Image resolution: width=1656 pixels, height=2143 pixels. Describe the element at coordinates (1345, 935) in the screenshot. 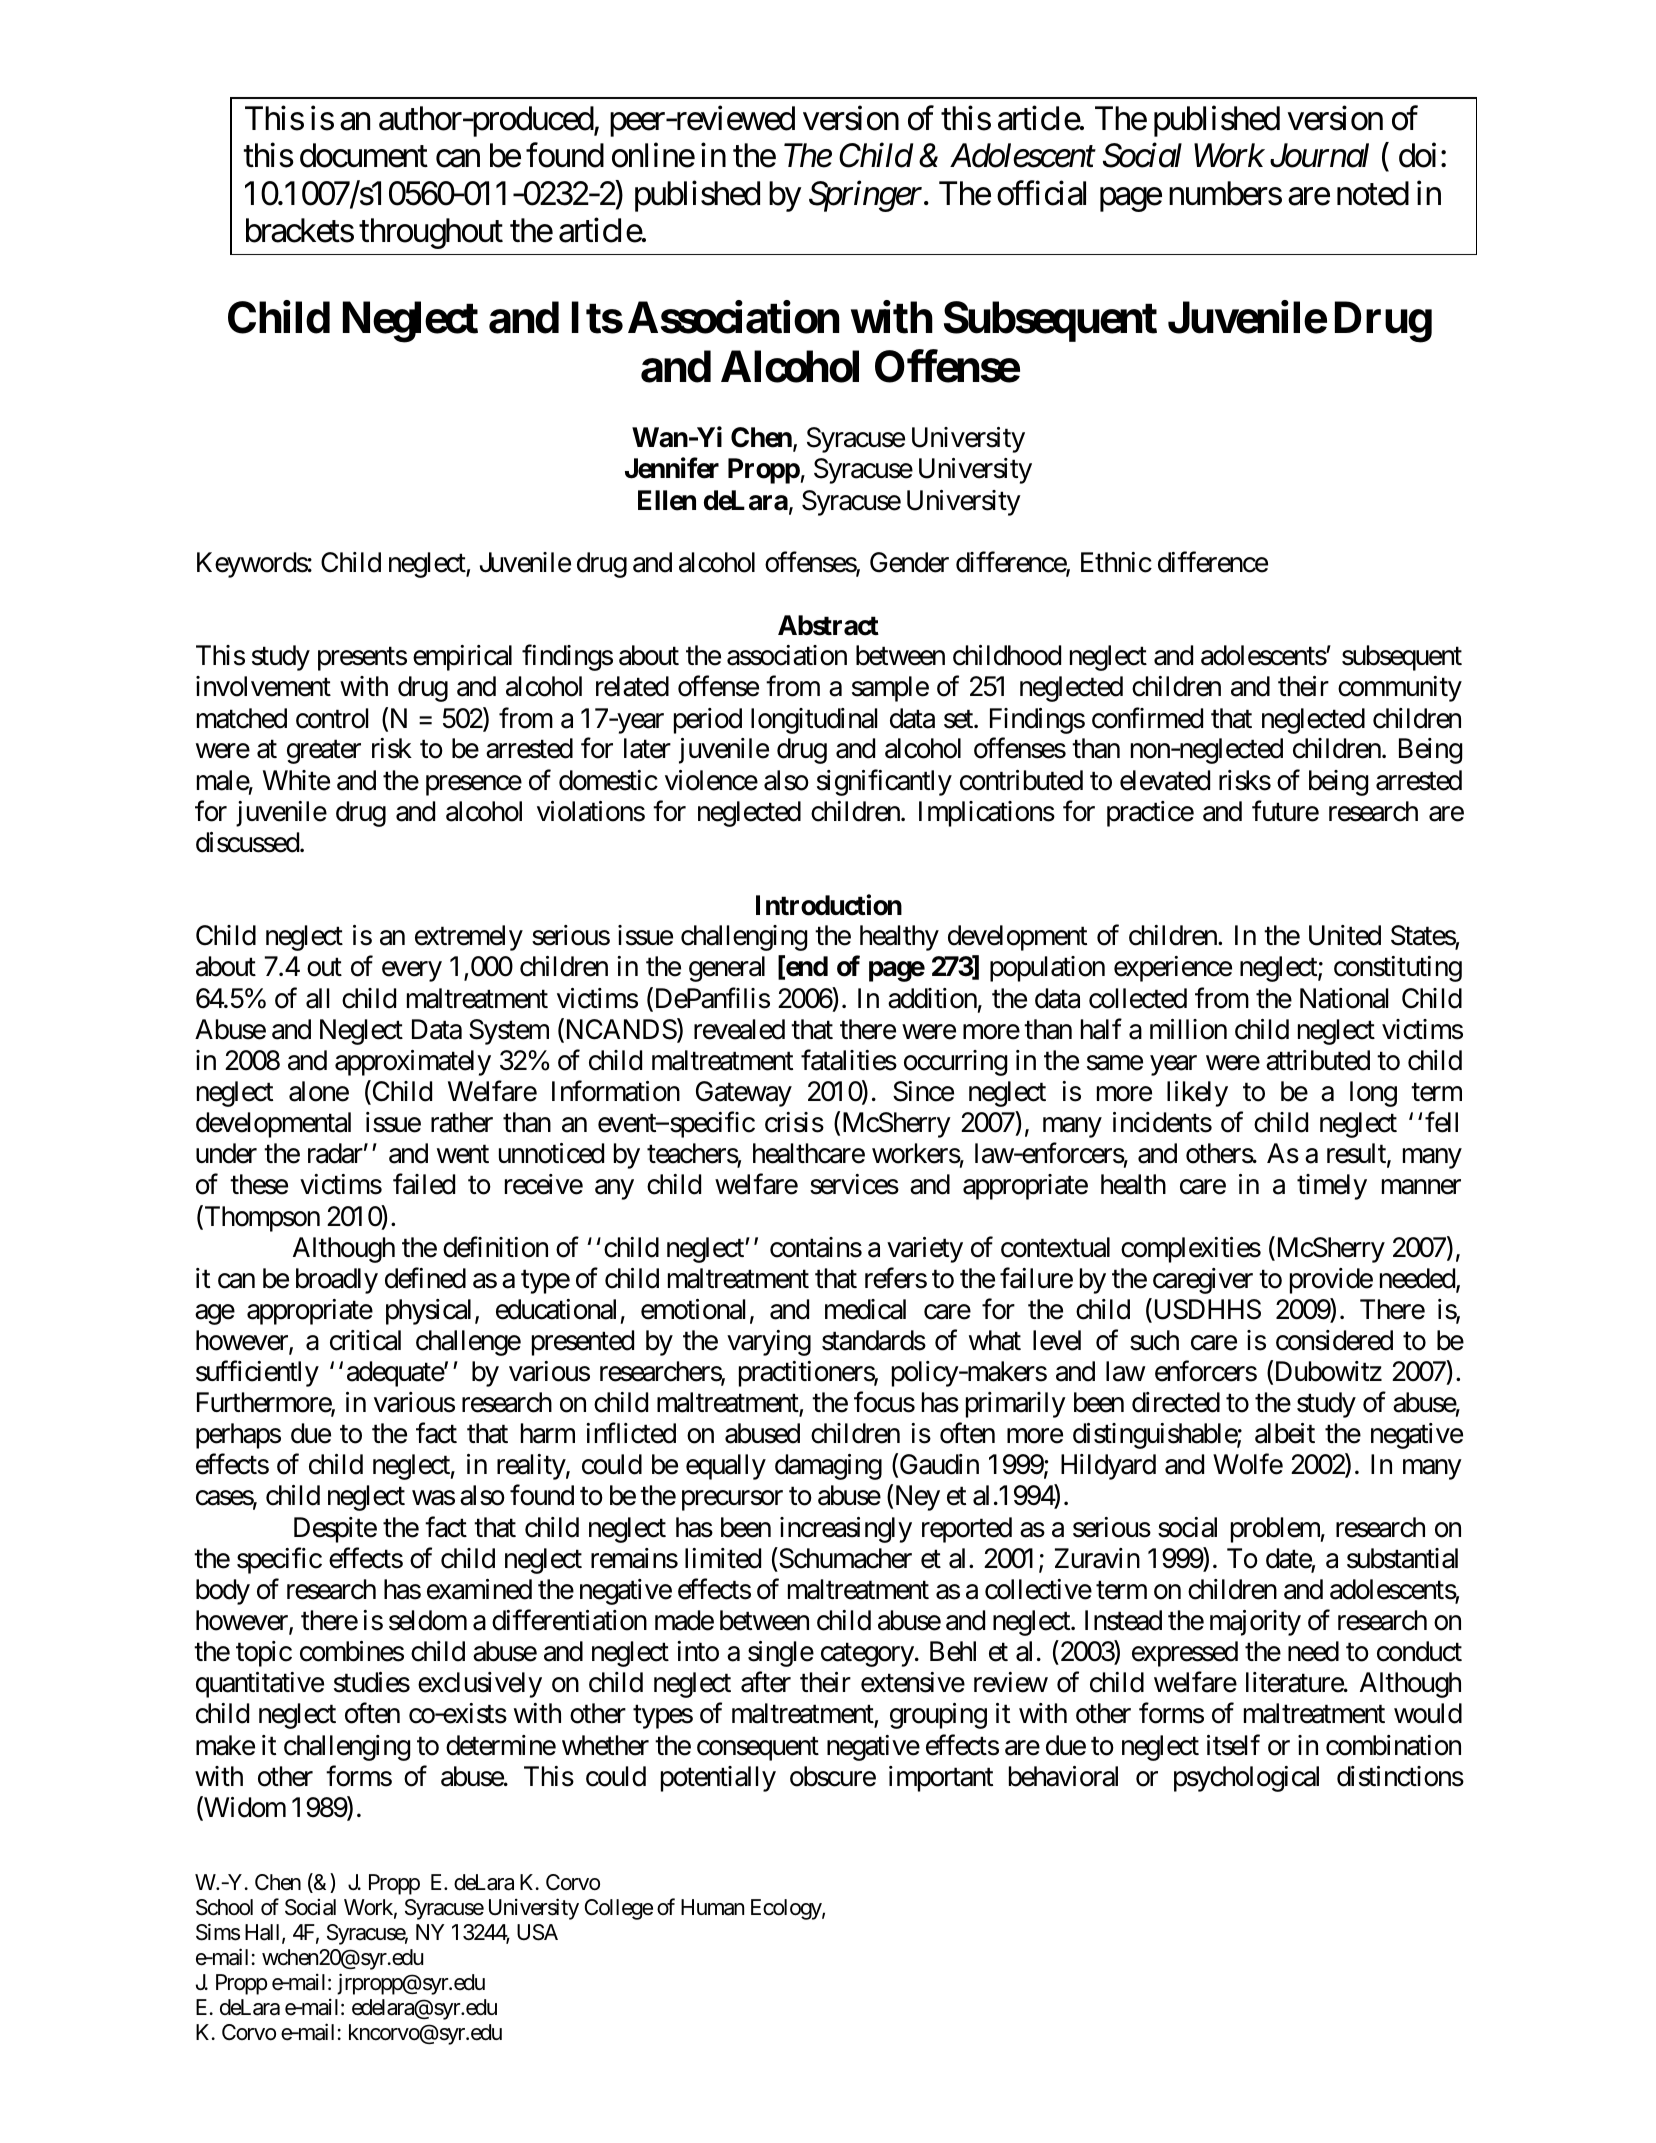

I see `United` at that location.
